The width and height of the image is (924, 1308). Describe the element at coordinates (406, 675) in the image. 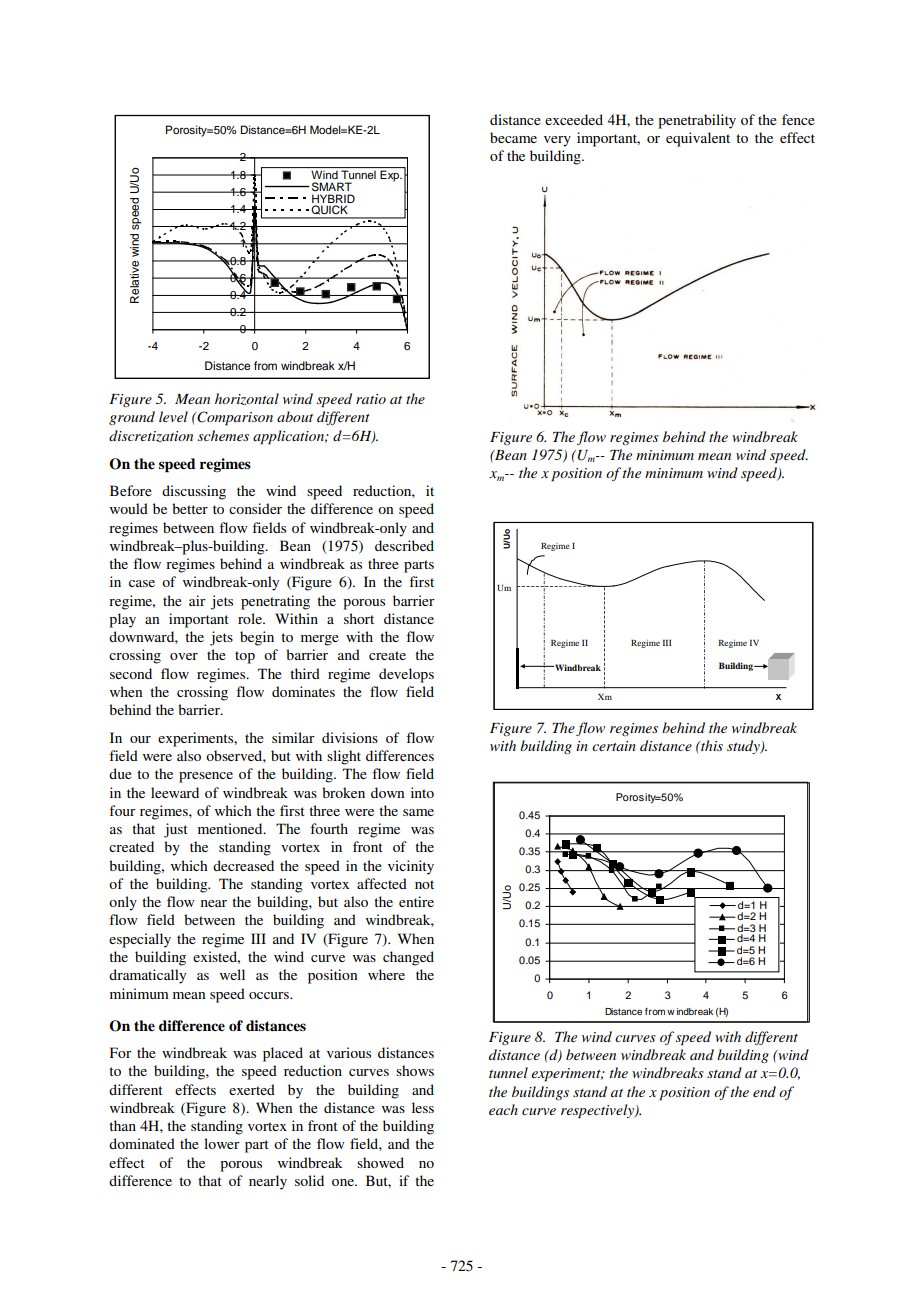

I see `develops` at that location.
